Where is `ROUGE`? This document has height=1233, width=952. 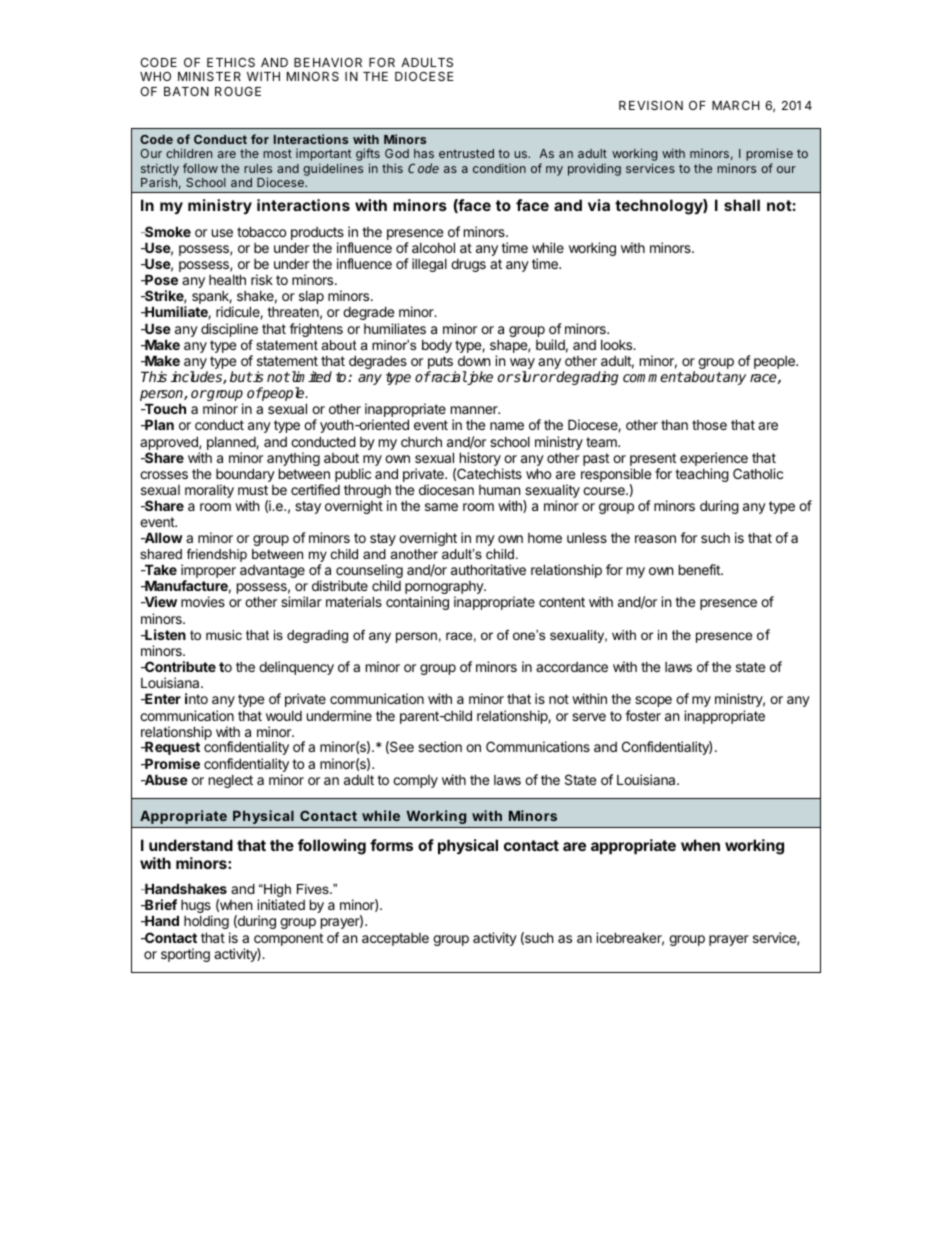
ROUGE is located at coordinates (238, 91).
